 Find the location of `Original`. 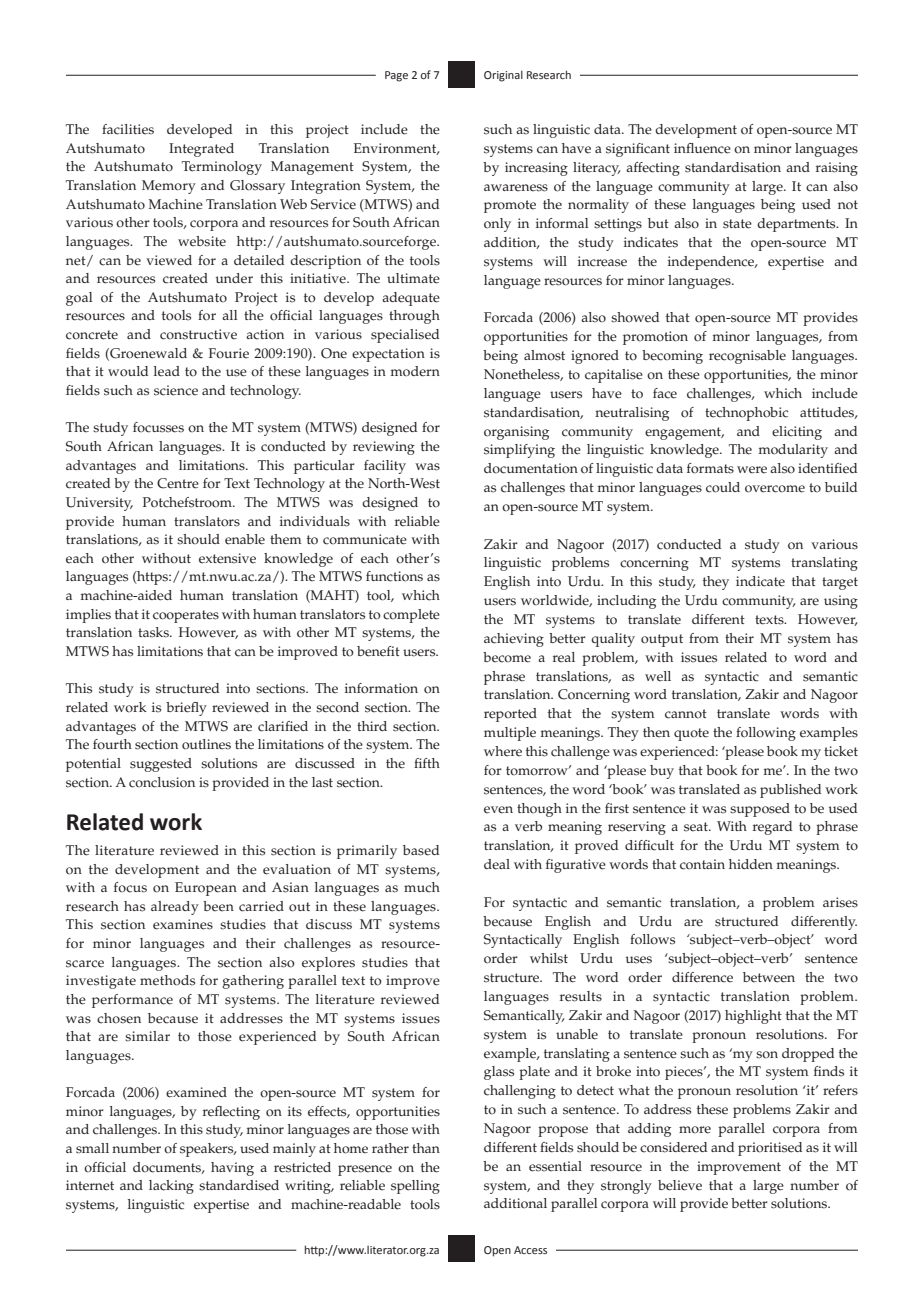

Original is located at coordinates (503, 76).
